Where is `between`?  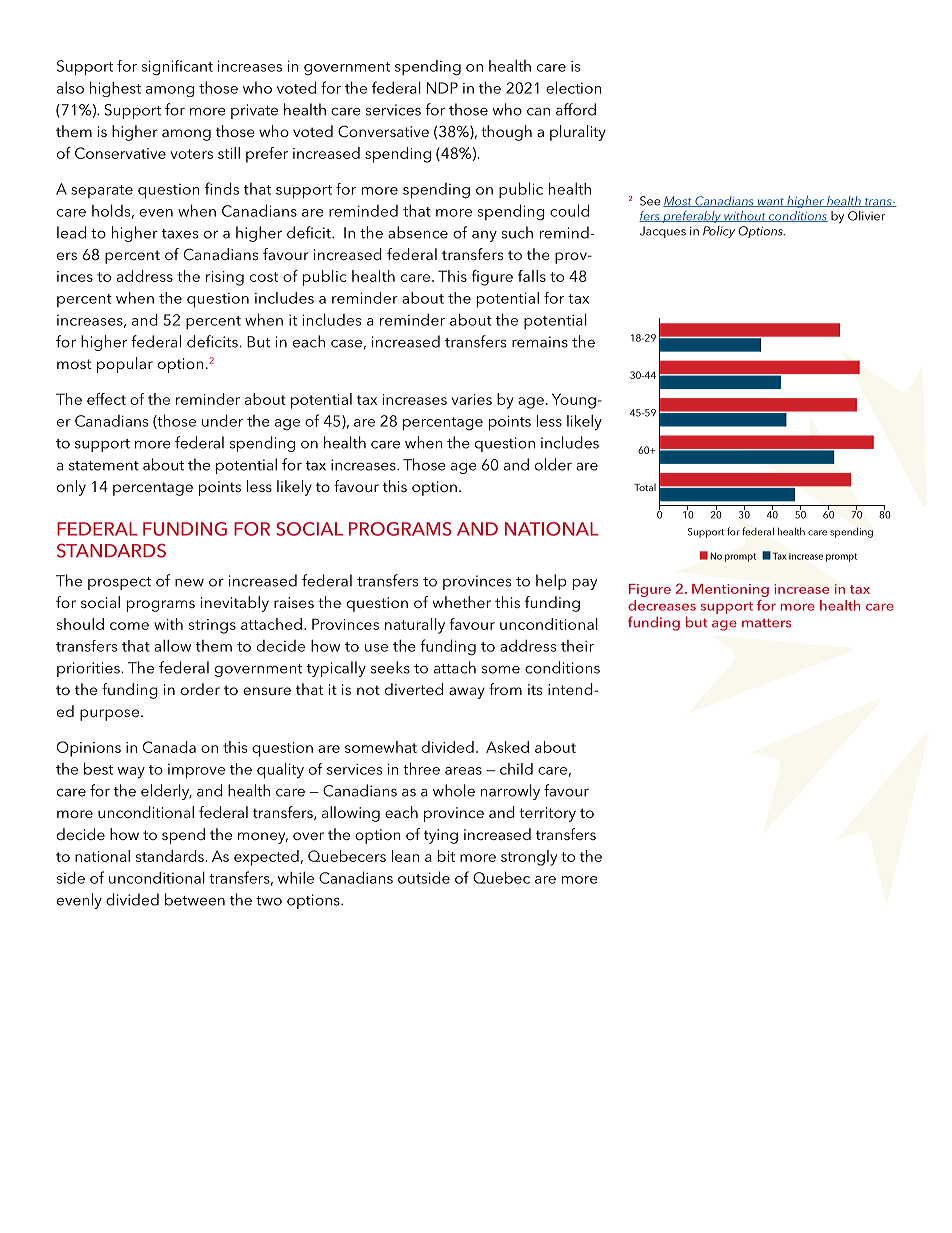 between is located at coordinates (195, 899).
